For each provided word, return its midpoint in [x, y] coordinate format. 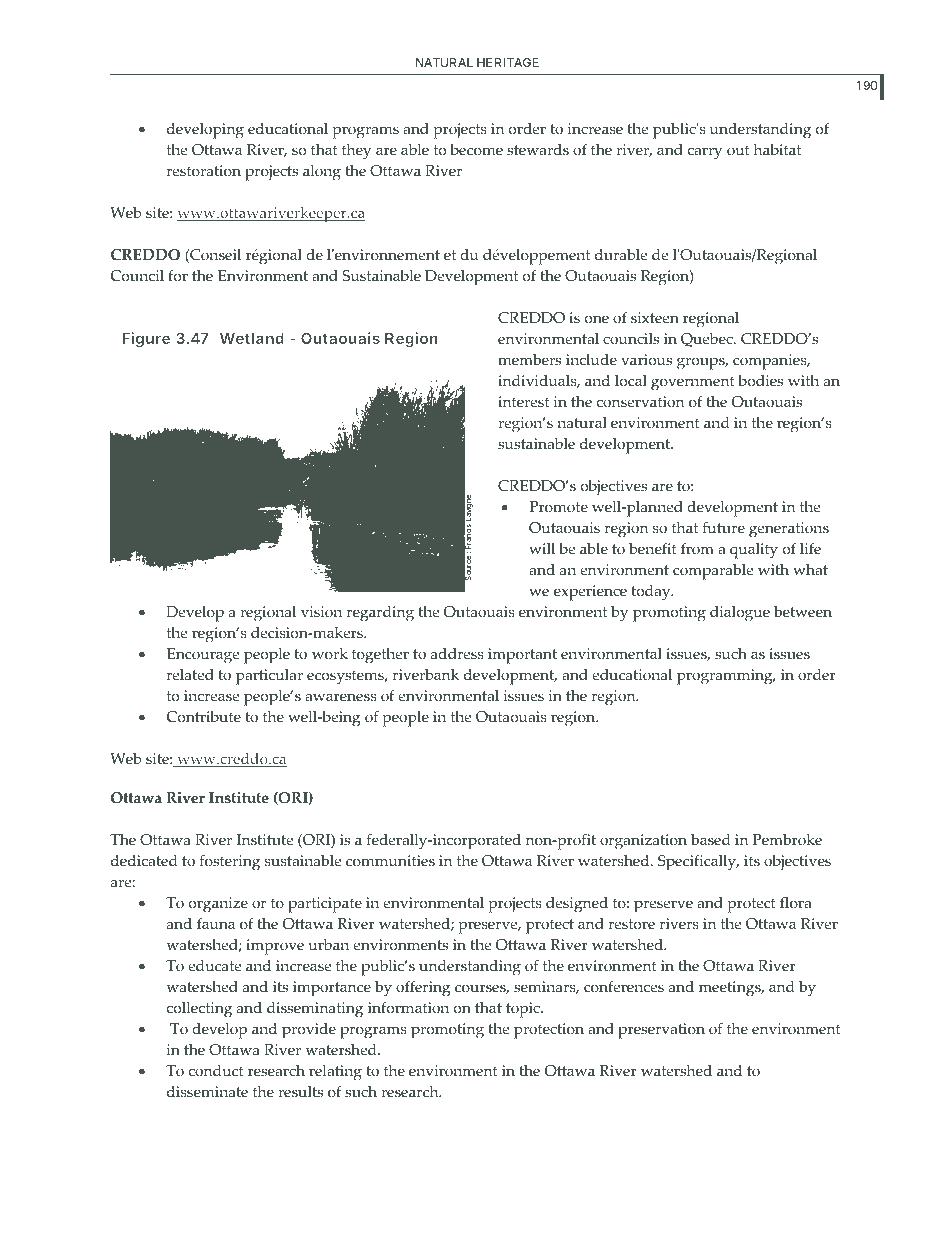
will [542, 548]
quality [754, 551]
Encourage [203, 656]
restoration [204, 171]
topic [524, 1010]
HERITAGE [508, 62]
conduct [216, 1071]
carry [705, 153]
